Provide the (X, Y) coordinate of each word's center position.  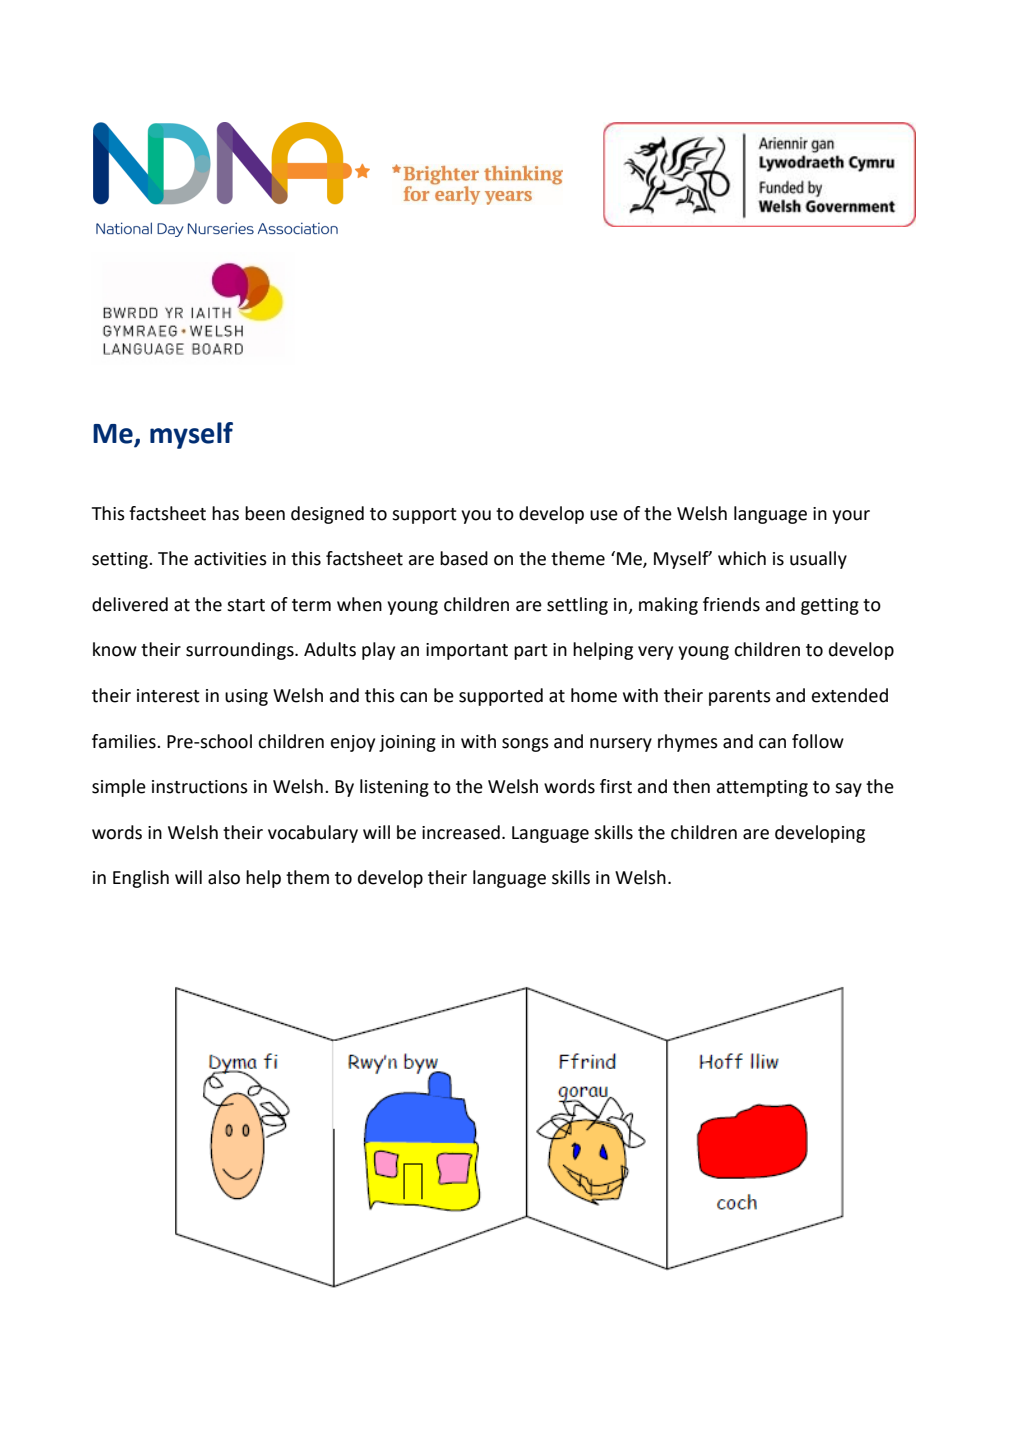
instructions (200, 787)
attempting (762, 788)
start (246, 605)
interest (168, 696)
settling (577, 606)
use (604, 515)
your (851, 517)
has (225, 513)
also (224, 877)
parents (740, 698)
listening (394, 788)
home (594, 695)
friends (731, 604)
